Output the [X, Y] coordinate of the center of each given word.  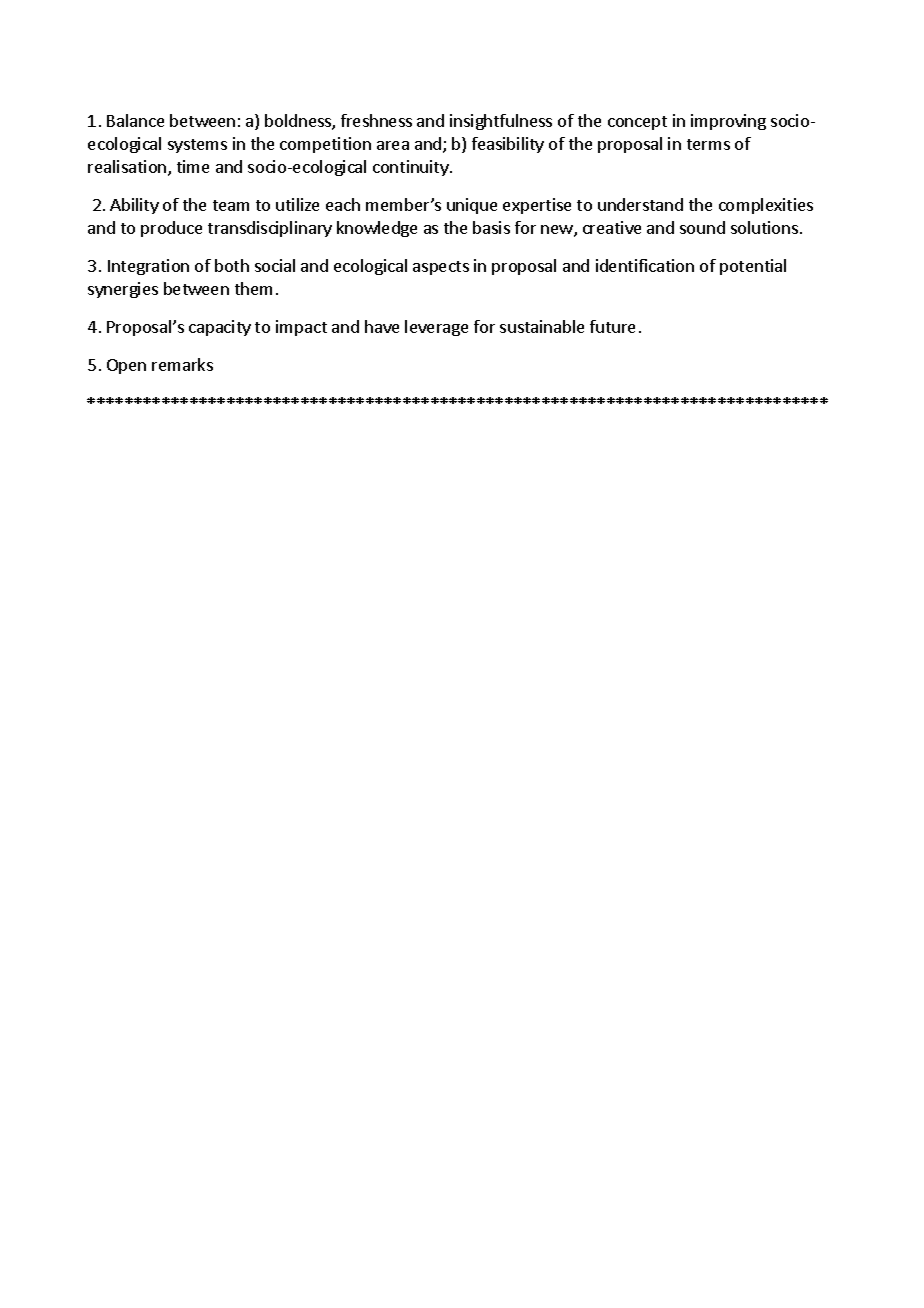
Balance [135, 120]
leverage [436, 328]
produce [171, 229]
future [612, 326]
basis [491, 227]
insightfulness [501, 122]
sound [702, 227]
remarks [182, 364]
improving [728, 122]
